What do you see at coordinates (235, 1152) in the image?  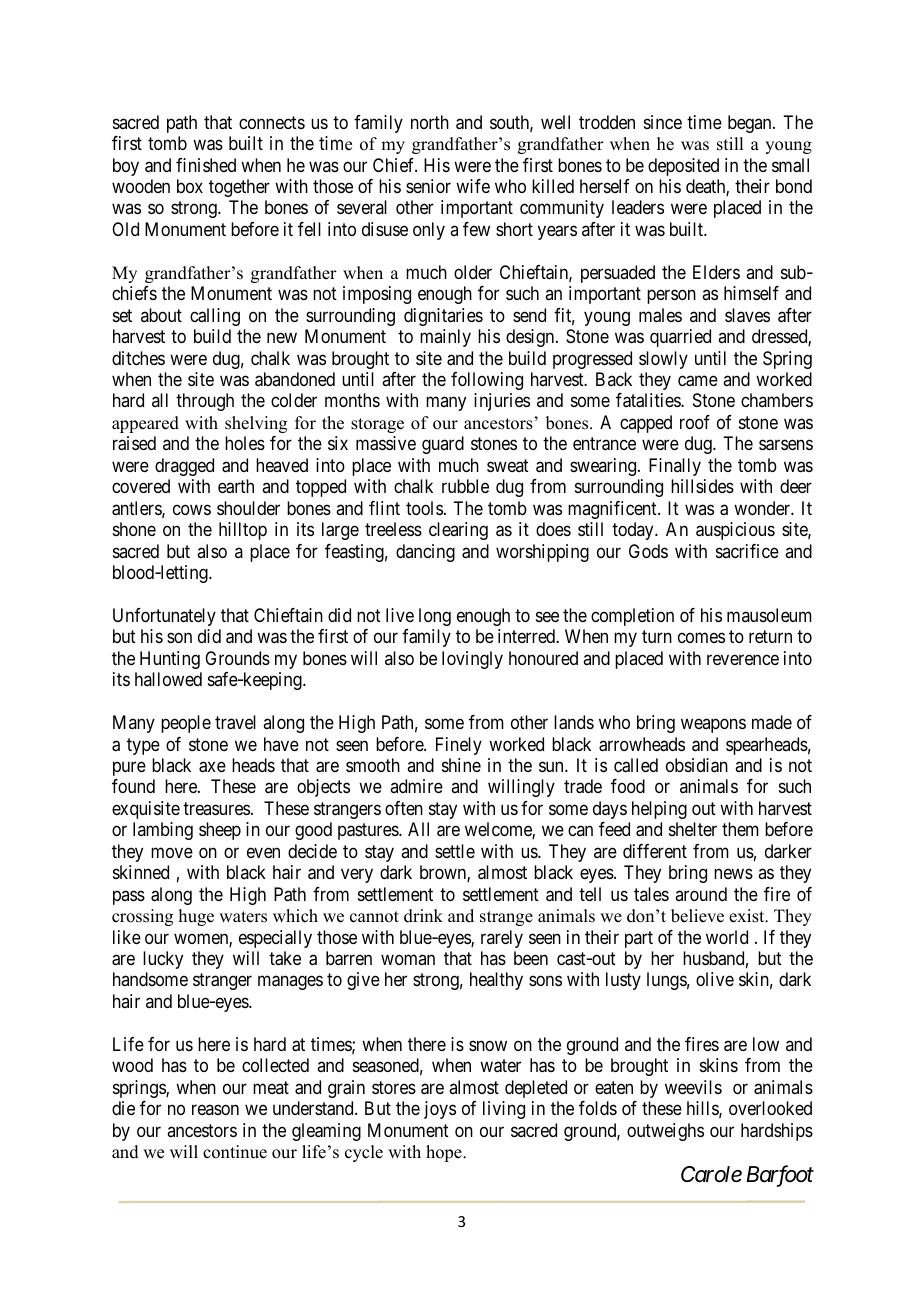 I see `continue` at bounding box center [235, 1152].
